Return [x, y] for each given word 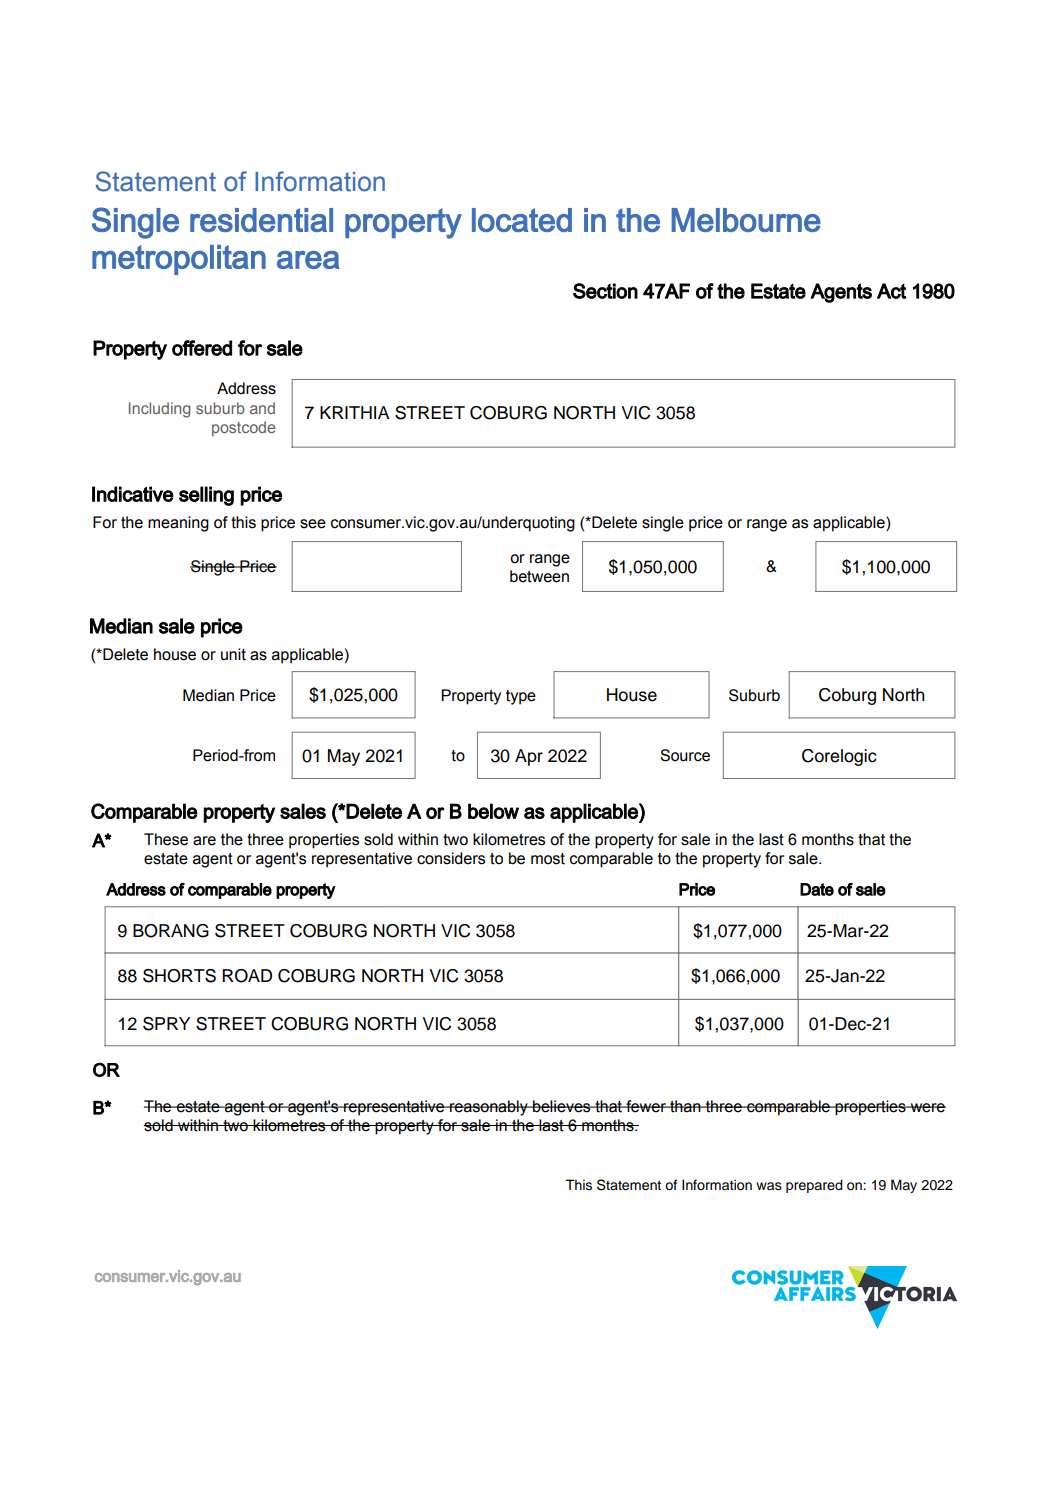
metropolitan [179, 260]
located [522, 220]
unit [233, 654]
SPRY [166, 1024]
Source [685, 755]
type [521, 697]
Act [891, 291]
